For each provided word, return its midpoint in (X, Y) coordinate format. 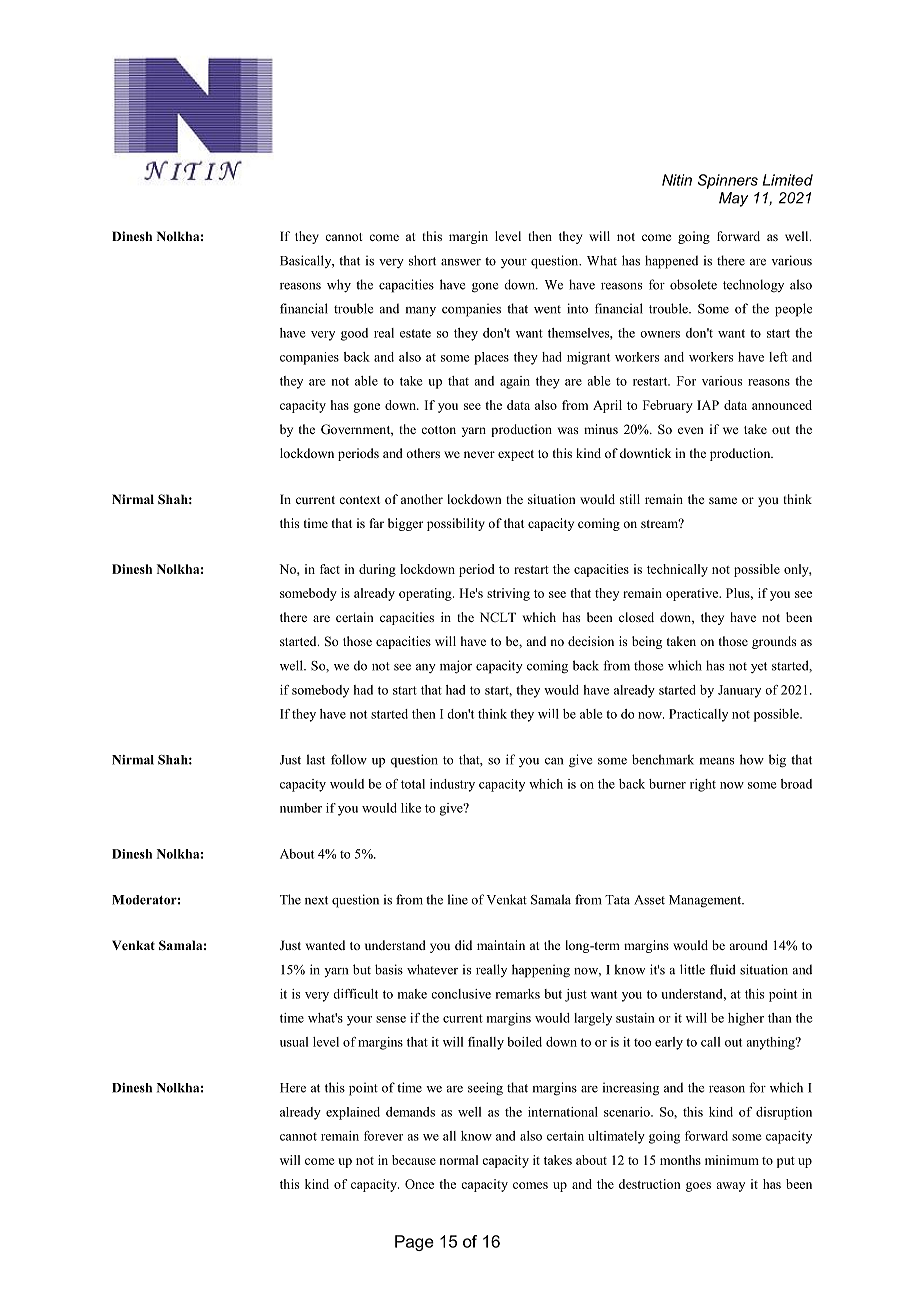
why (339, 286)
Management (706, 901)
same (723, 500)
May (733, 199)
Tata (617, 900)
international (563, 1112)
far (377, 523)
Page (414, 1243)
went (547, 309)
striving (508, 594)
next (316, 900)
